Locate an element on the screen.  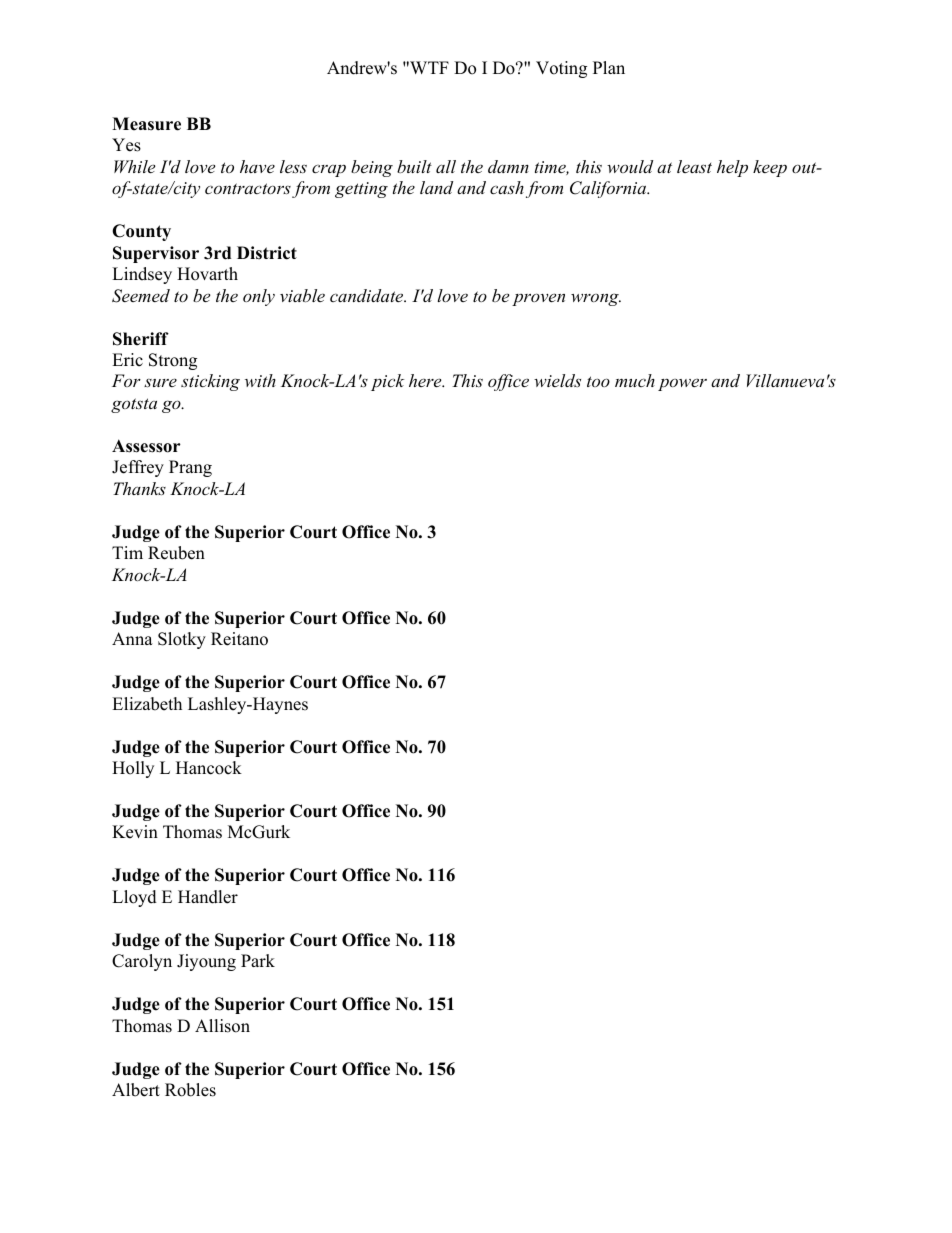
much is located at coordinates (635, 380).
